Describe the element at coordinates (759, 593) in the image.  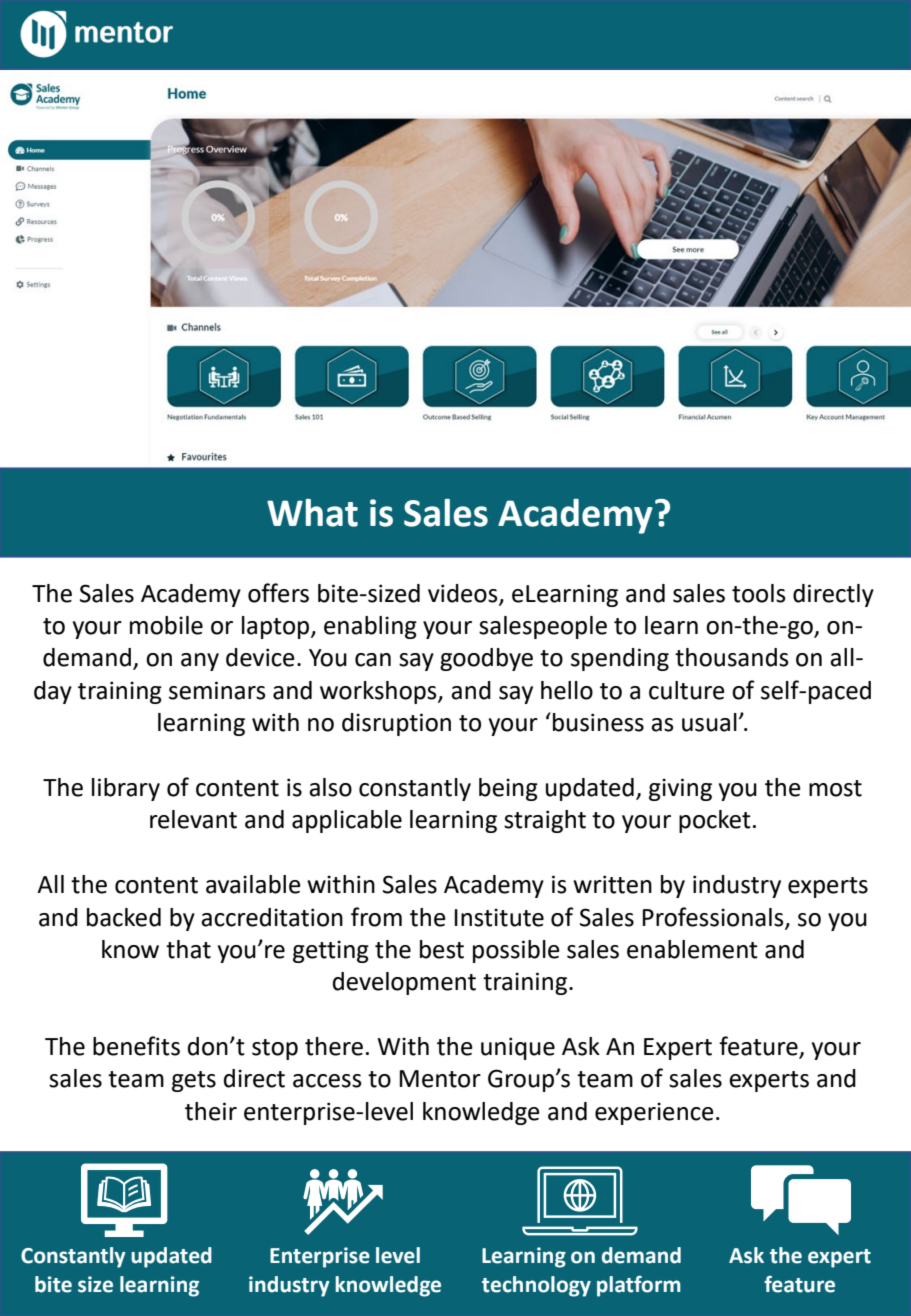
I see `tools` at that location.
